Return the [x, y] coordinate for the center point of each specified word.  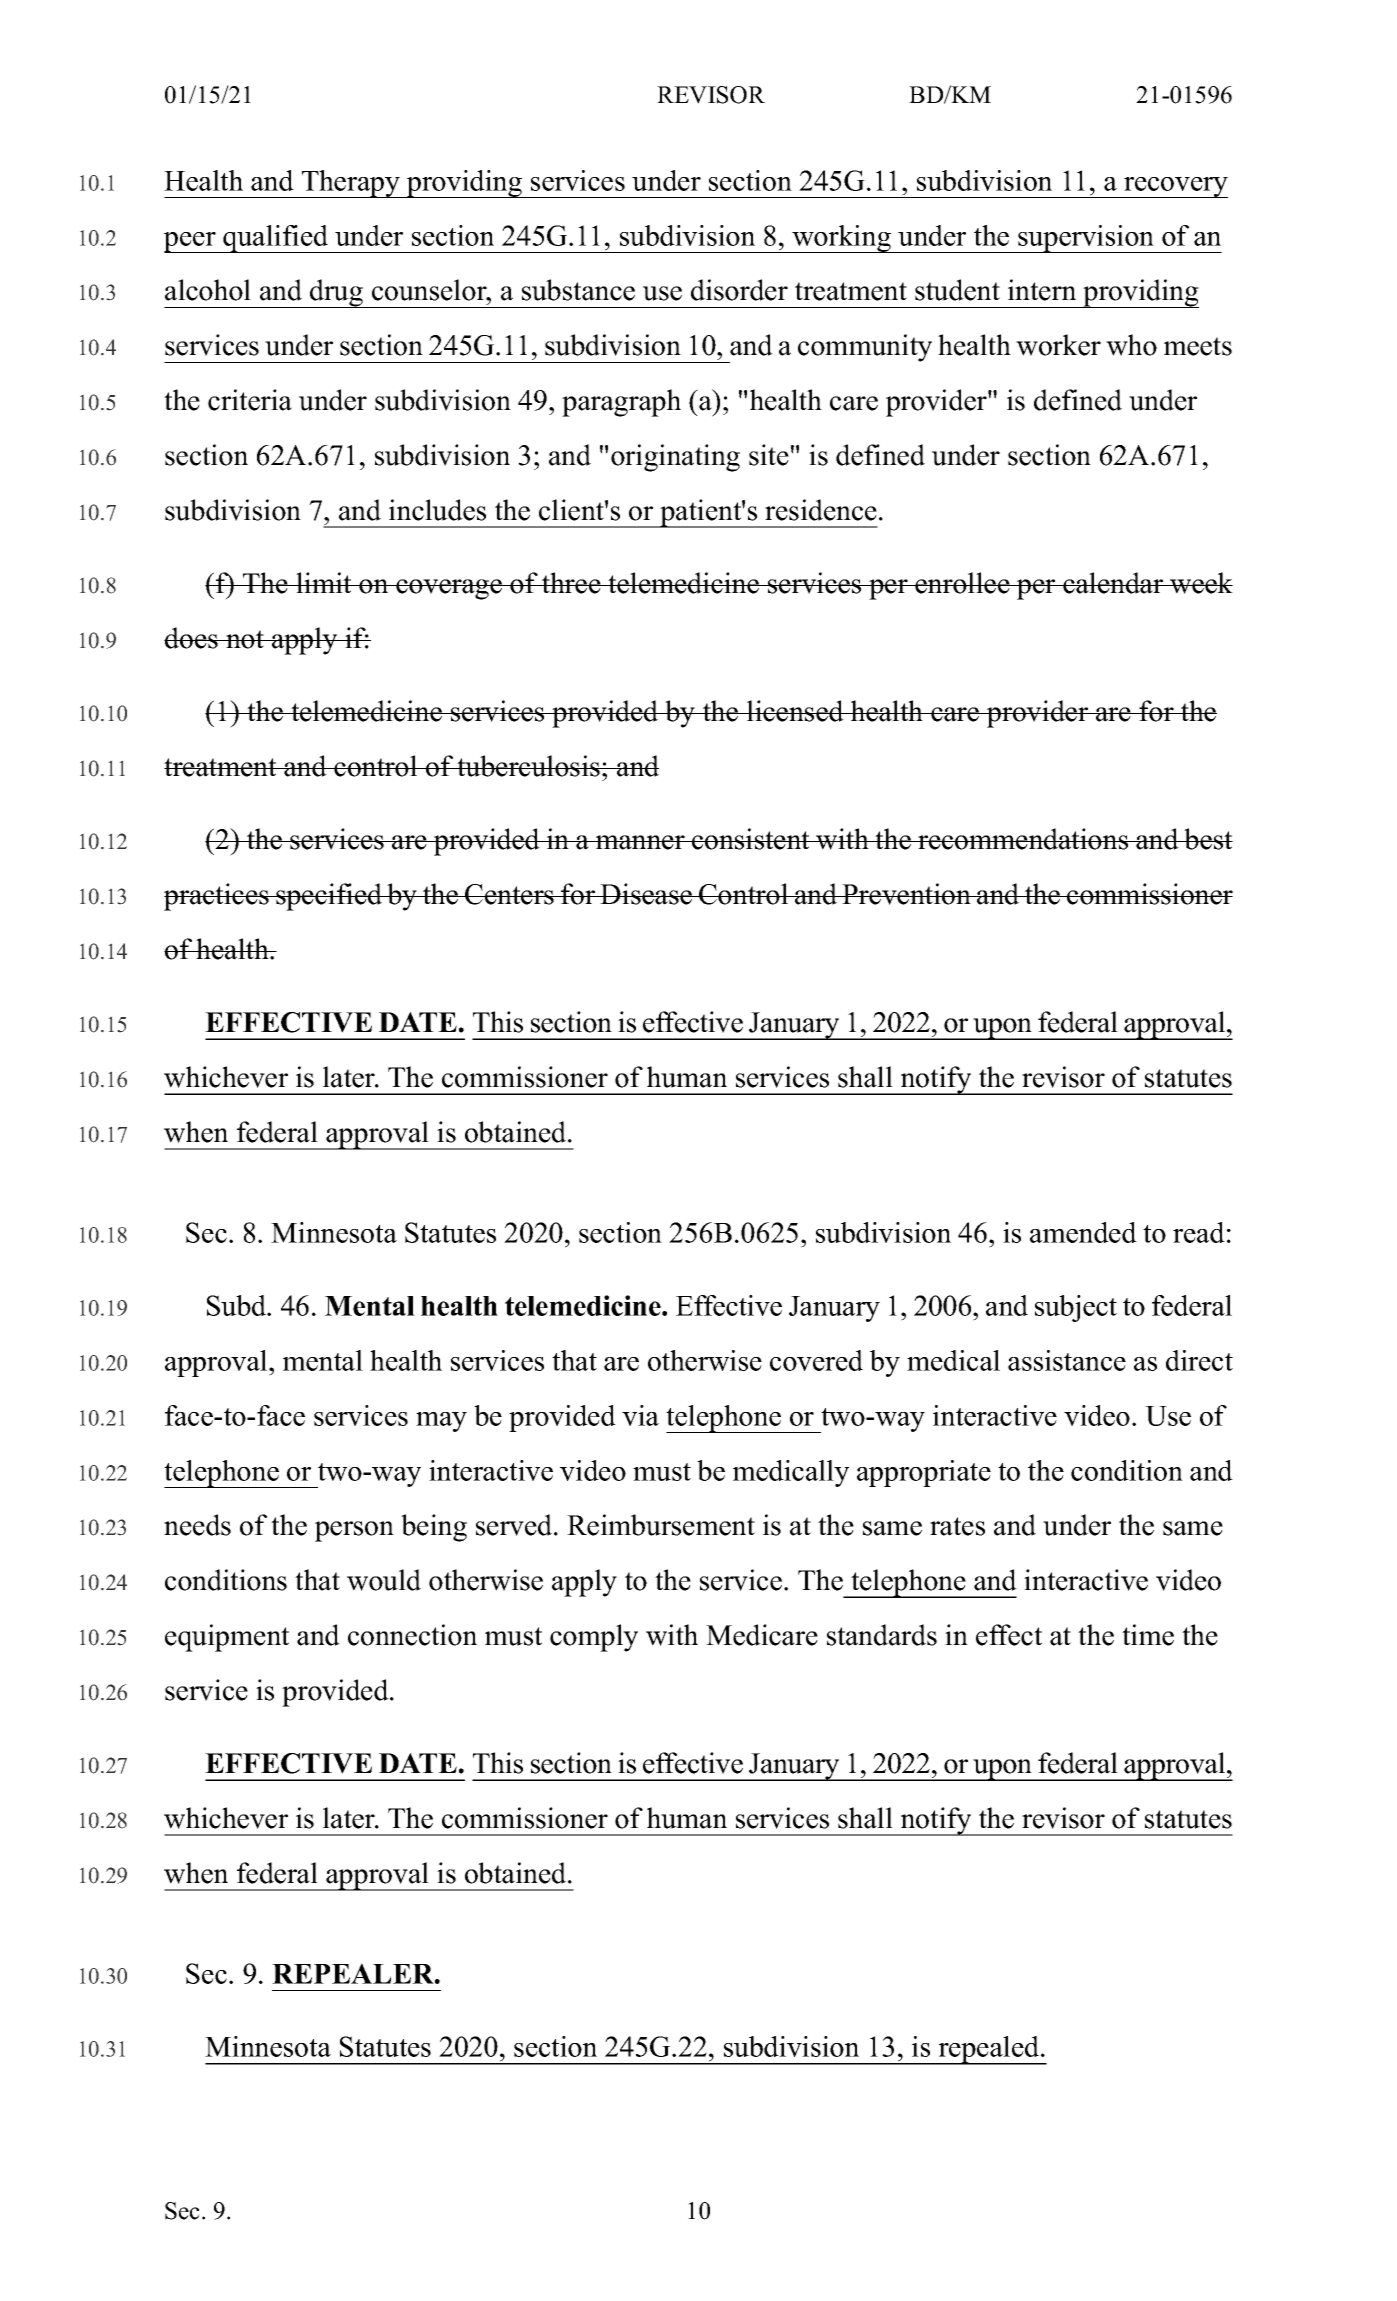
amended [1083, 1232]
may [441, 1422]
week [1200, 583]
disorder [739, 290]
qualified [276, 239]
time [1148, 1635]
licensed [795, 711]
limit [324, 582]
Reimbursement [661, 1525]
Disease [646, 894]
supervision [1086, 239]
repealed [988, 2050]
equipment [227, 1638]
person [354, 1531]
